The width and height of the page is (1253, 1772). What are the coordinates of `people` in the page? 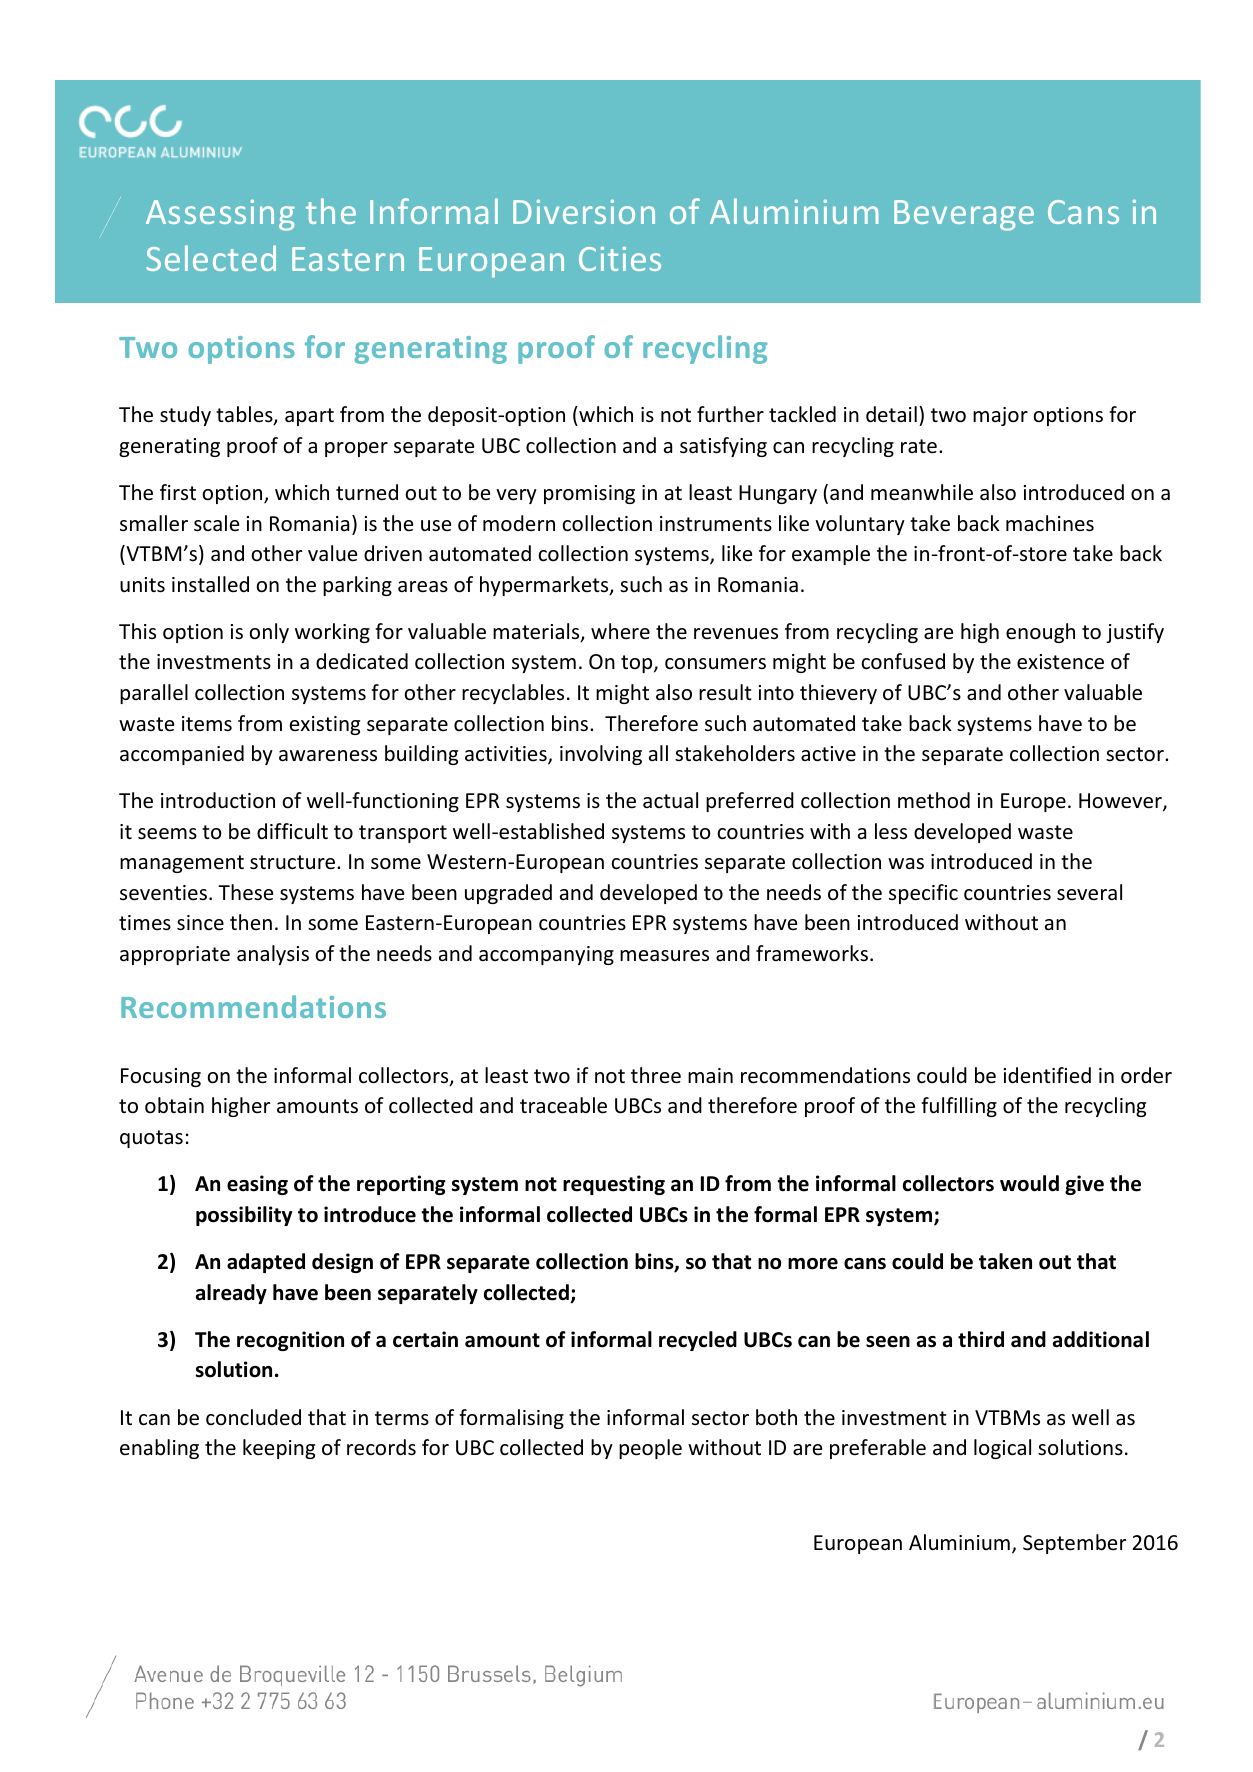 It's located at (650, 1449).
